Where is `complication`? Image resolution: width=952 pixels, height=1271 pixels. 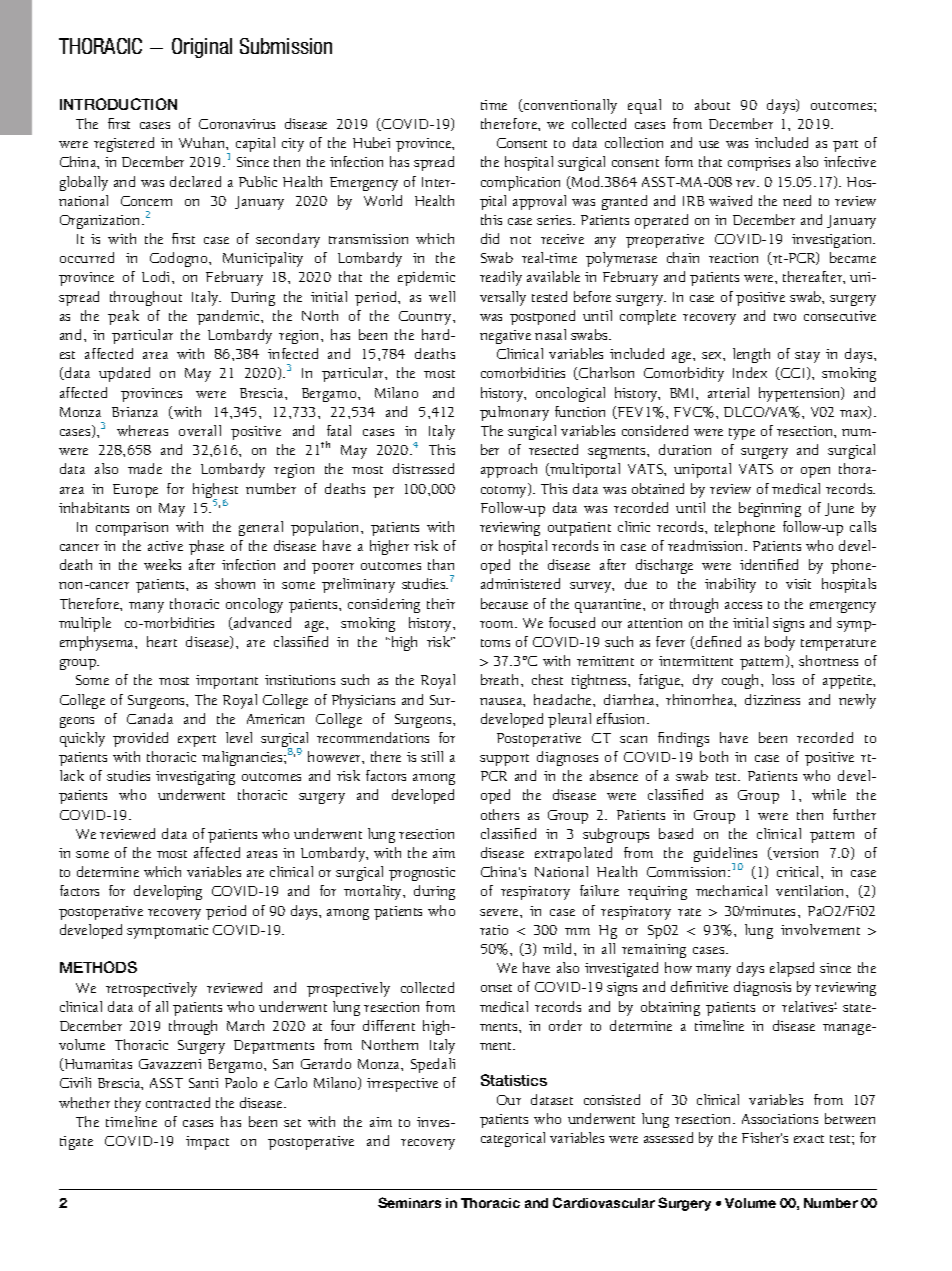
complication is located at coordinates (520, 183).
